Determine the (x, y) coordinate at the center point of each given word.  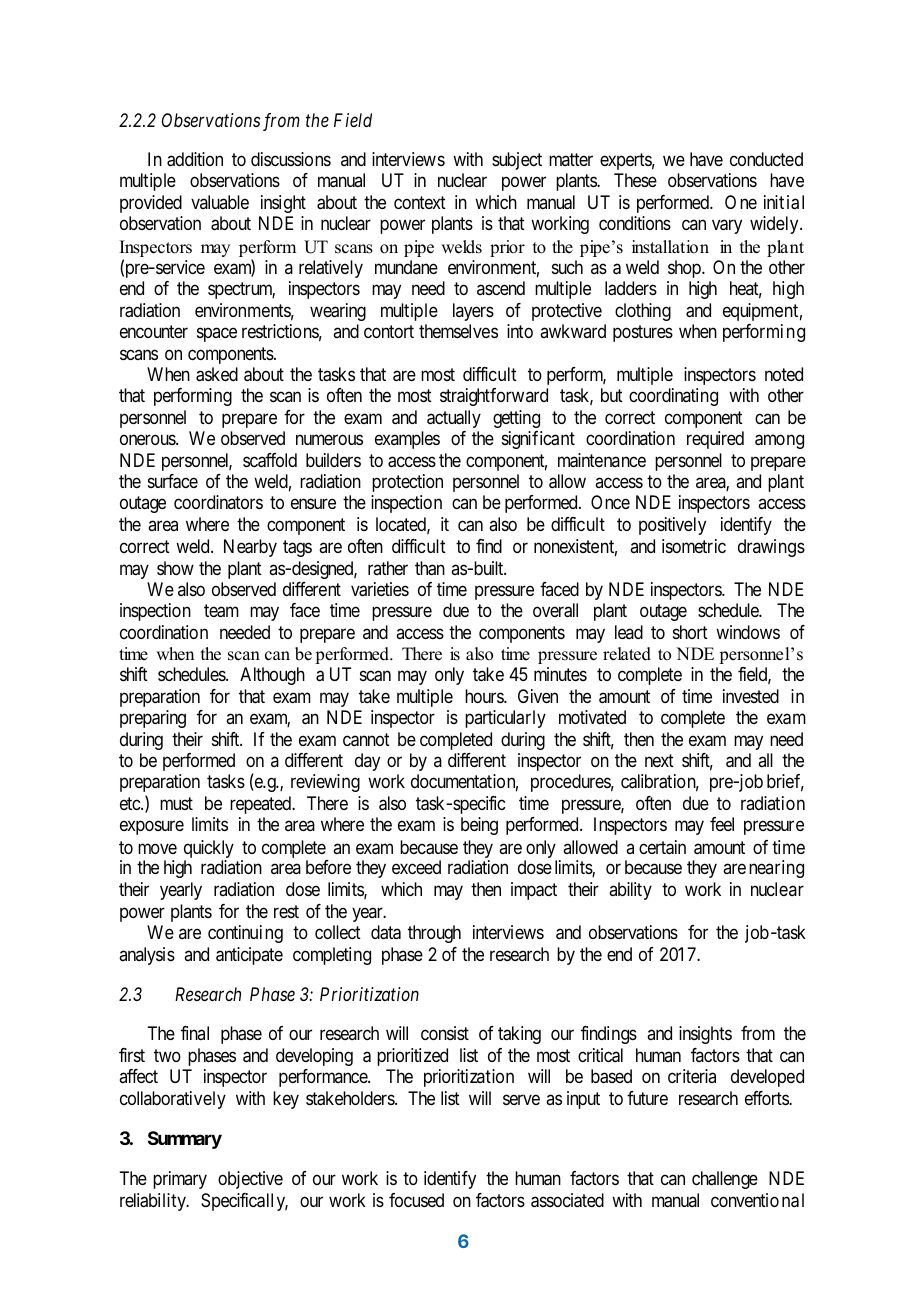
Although (272, 676)
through (434, 934)
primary (180, 1180)
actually (454, 419)
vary (727, 227)
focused (416, 1200)
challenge (725, 1180)
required (715, 440)
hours (485, 696)
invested (751, 696)
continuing (245, 934)
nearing (776, 869)
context (420, 203)
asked (217, 374)
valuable (220, 202)
